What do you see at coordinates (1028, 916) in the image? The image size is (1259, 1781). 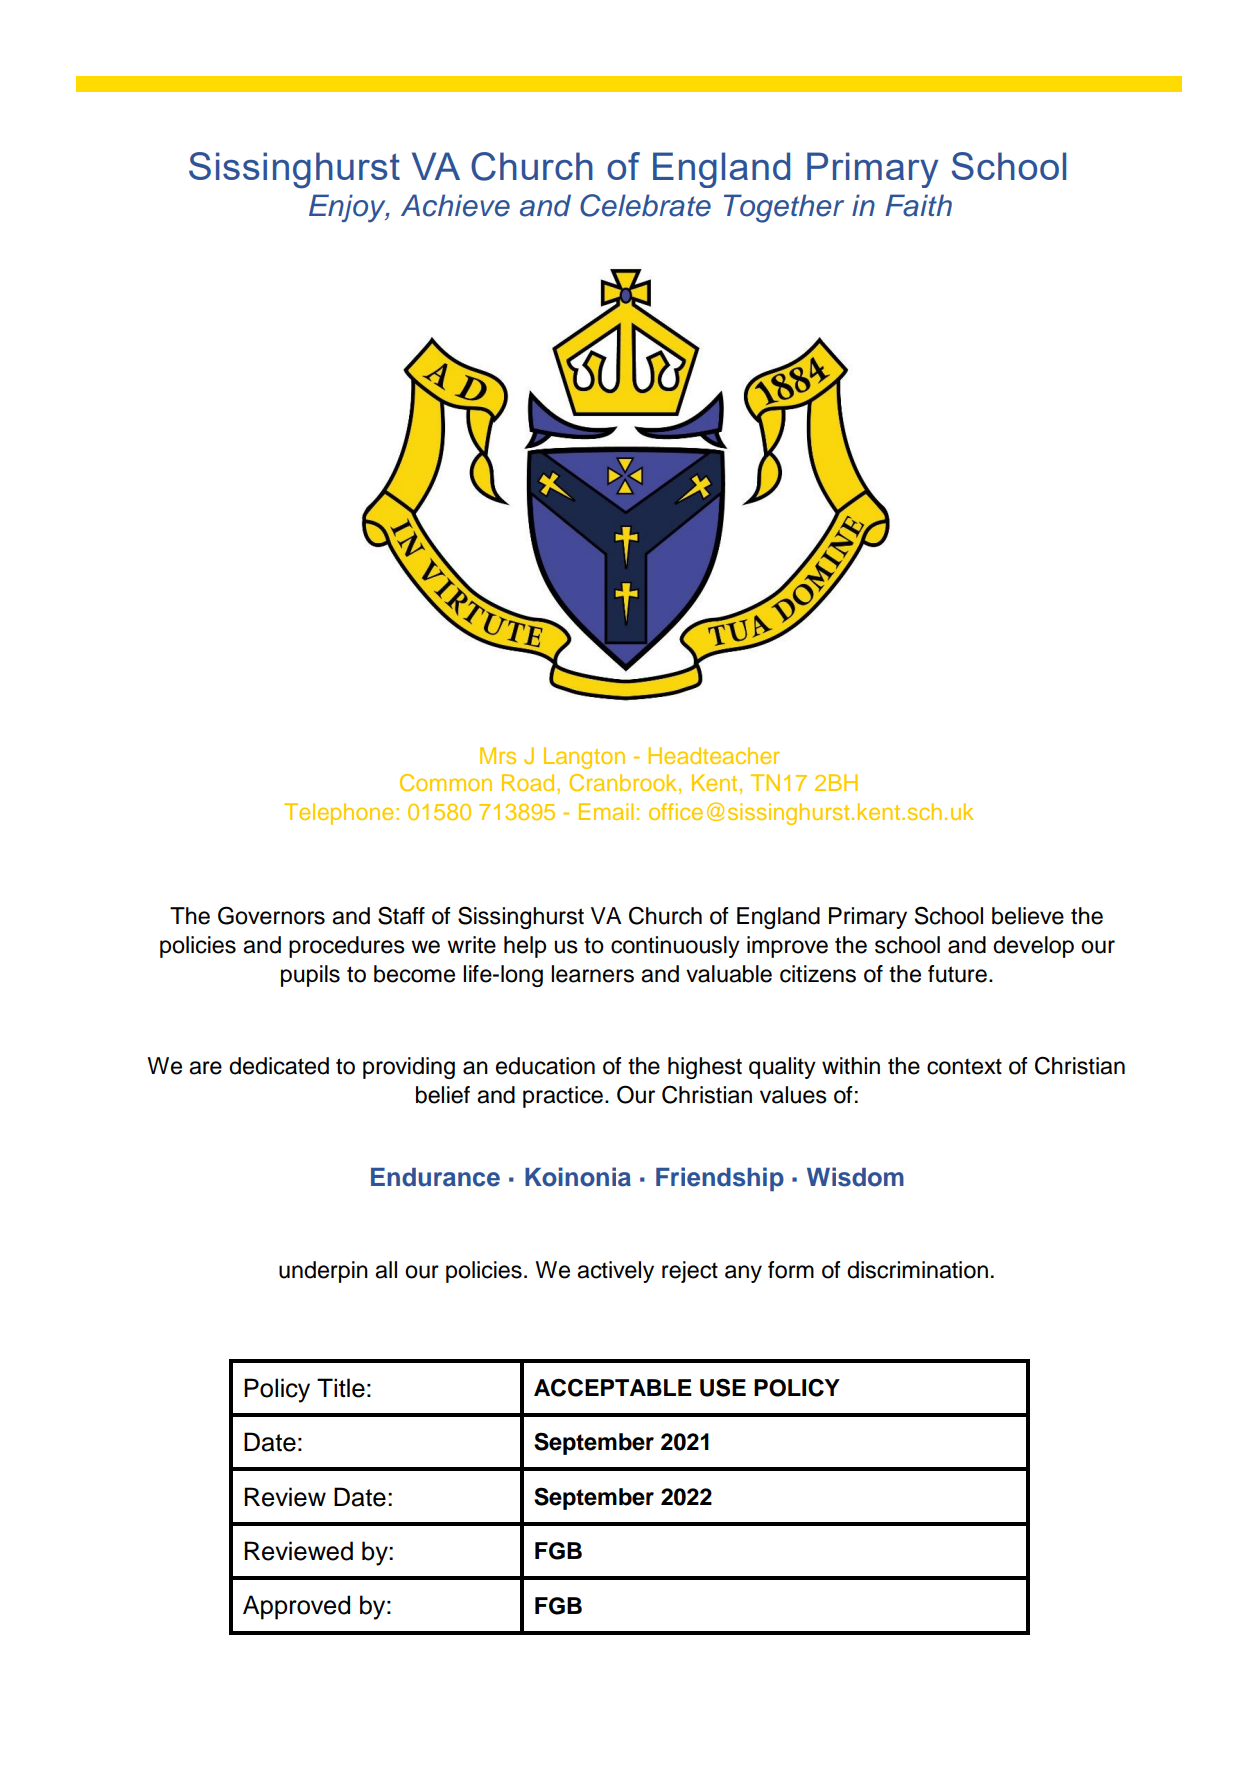 I see `believe` at bounding box center [1028, 916].
